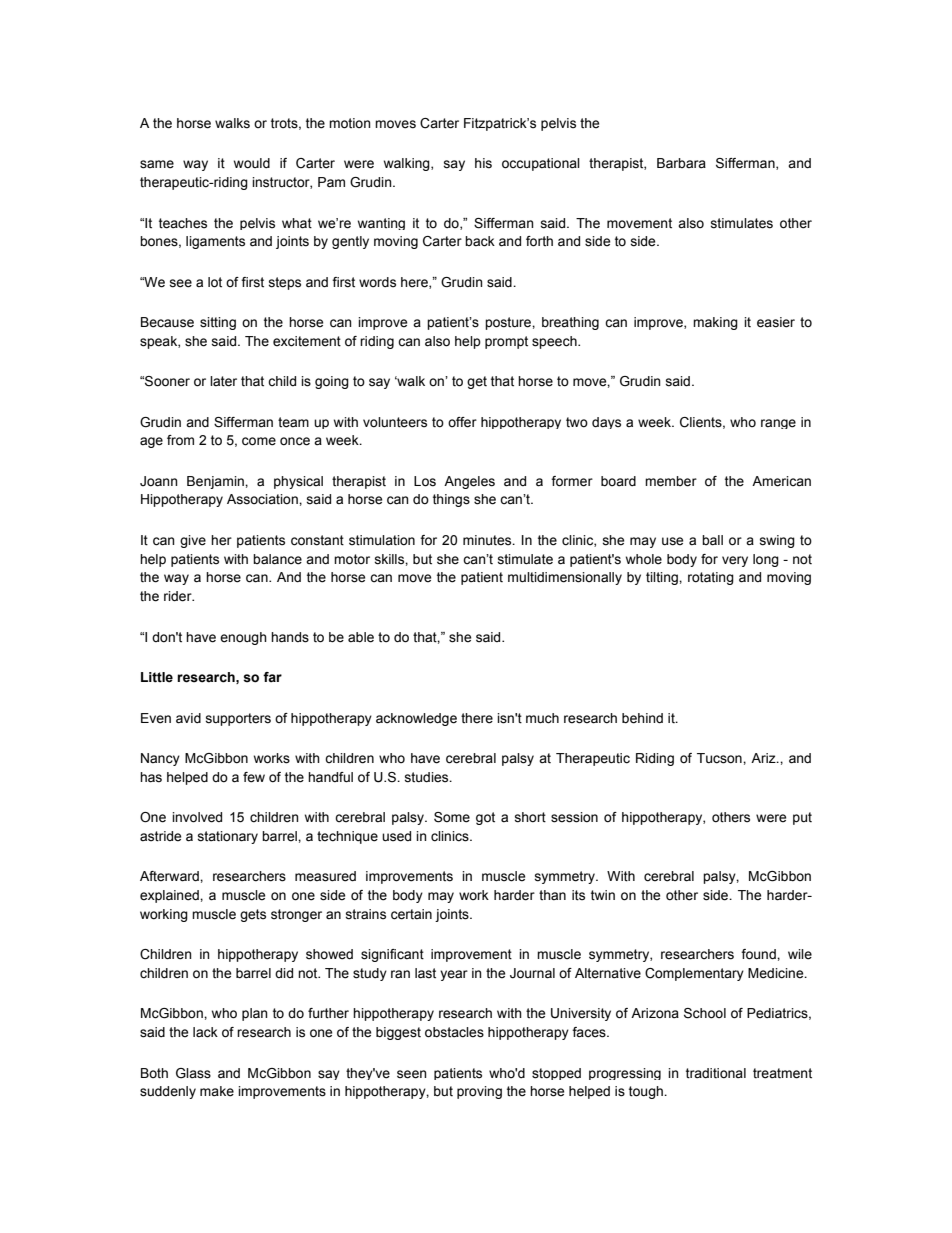  What do you see at coordinates (254, 777) in the screenshot?
I see `few` at bounding box center [254, 777].
